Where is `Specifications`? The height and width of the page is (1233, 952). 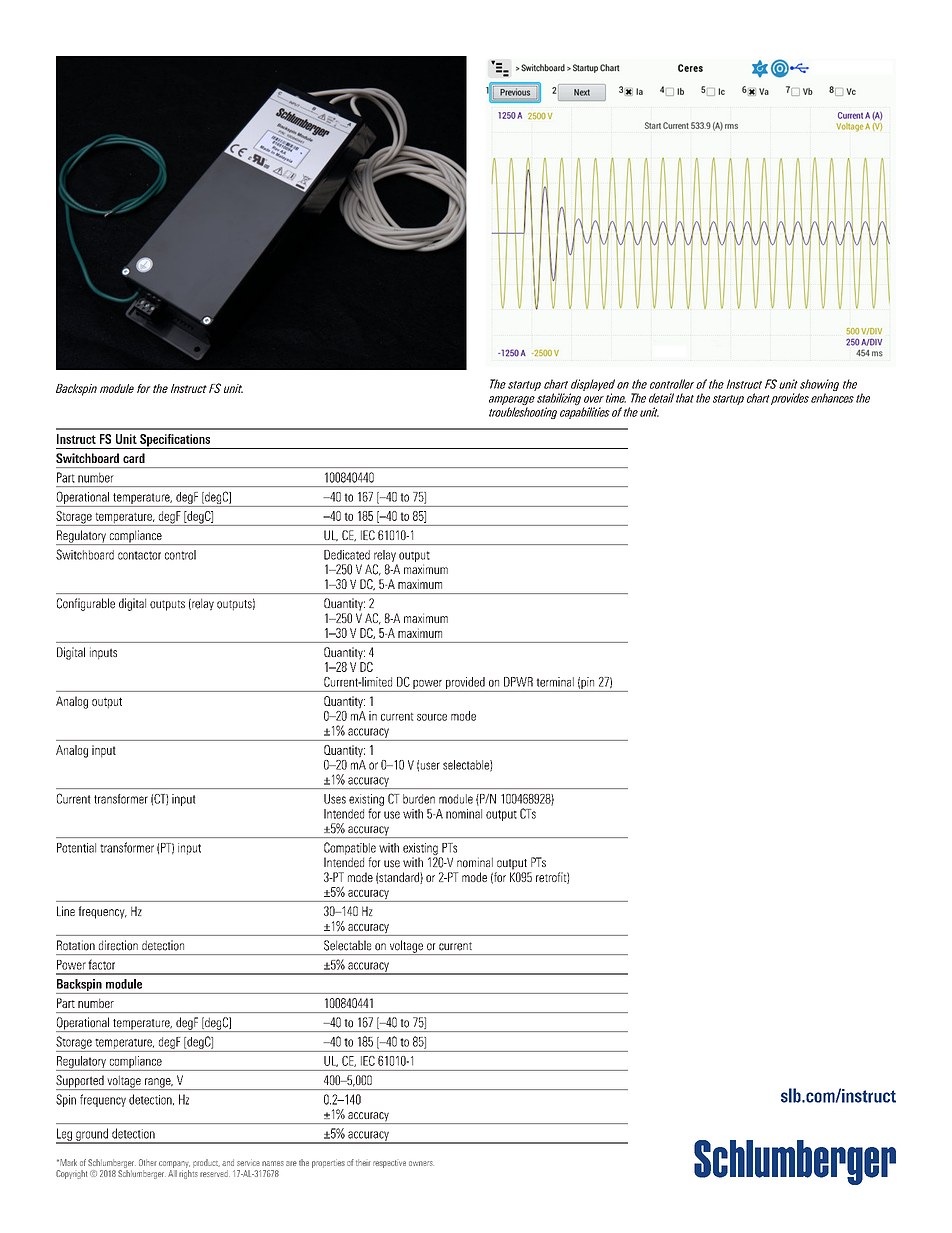
Specifications is located at coordinates (175, 441).
